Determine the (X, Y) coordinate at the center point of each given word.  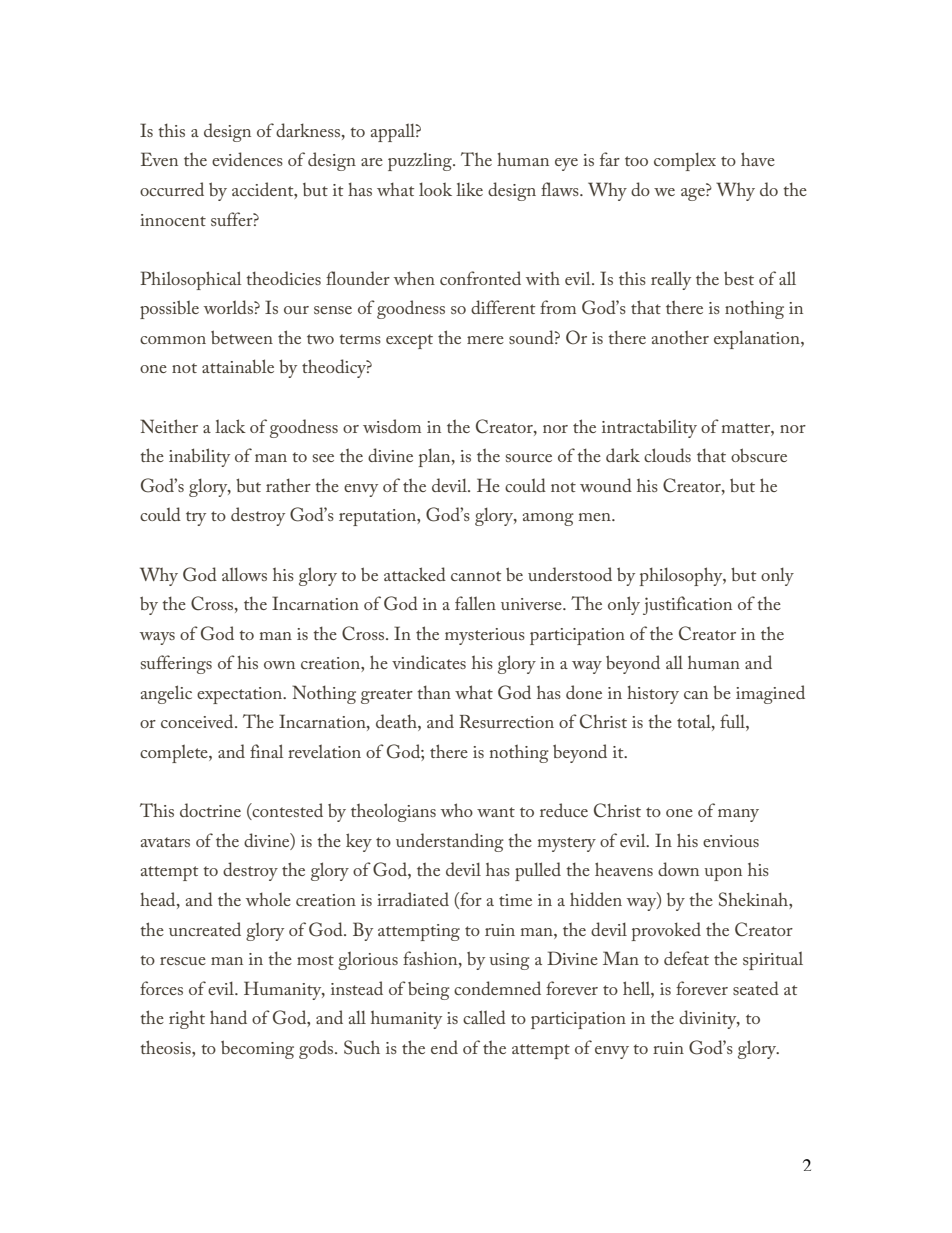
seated (756, 988)
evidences (247, 159)
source (529, 458)
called (484, 1017)
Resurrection (506, 721)
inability (199, 457)
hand (228, 1017)
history (653, 694)
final (266, 751)
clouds (667, 455)
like (469, 189)
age (694, 194)
